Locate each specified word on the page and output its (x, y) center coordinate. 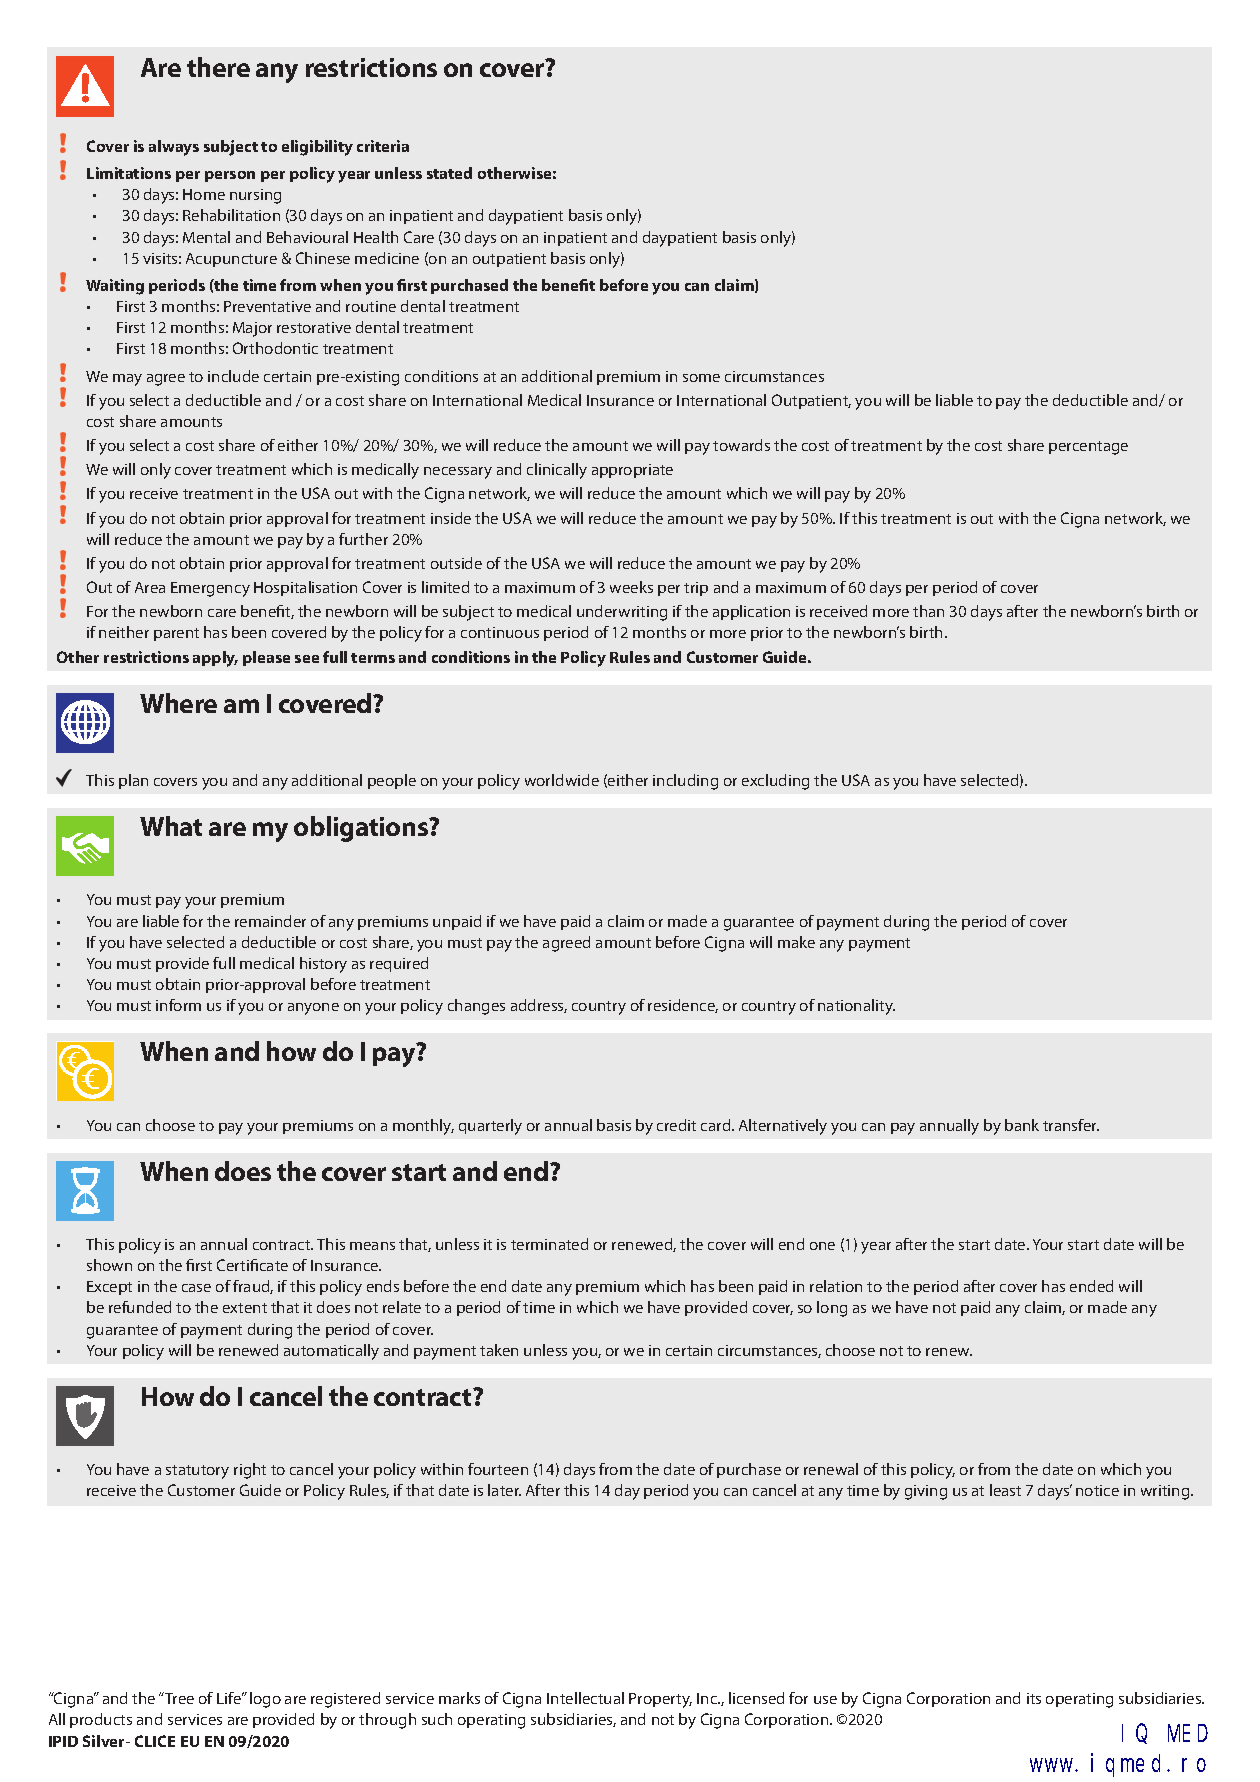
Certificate (252, 1265)
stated (449, 173)
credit (676, 1125)
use (825, 1700)
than (928, 611)
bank (1022, 1125)
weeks (631, 587)
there (218, 67)
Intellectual (585, 1698)
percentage (1088, 448)
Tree (178, 1698)
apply (215, 659)
